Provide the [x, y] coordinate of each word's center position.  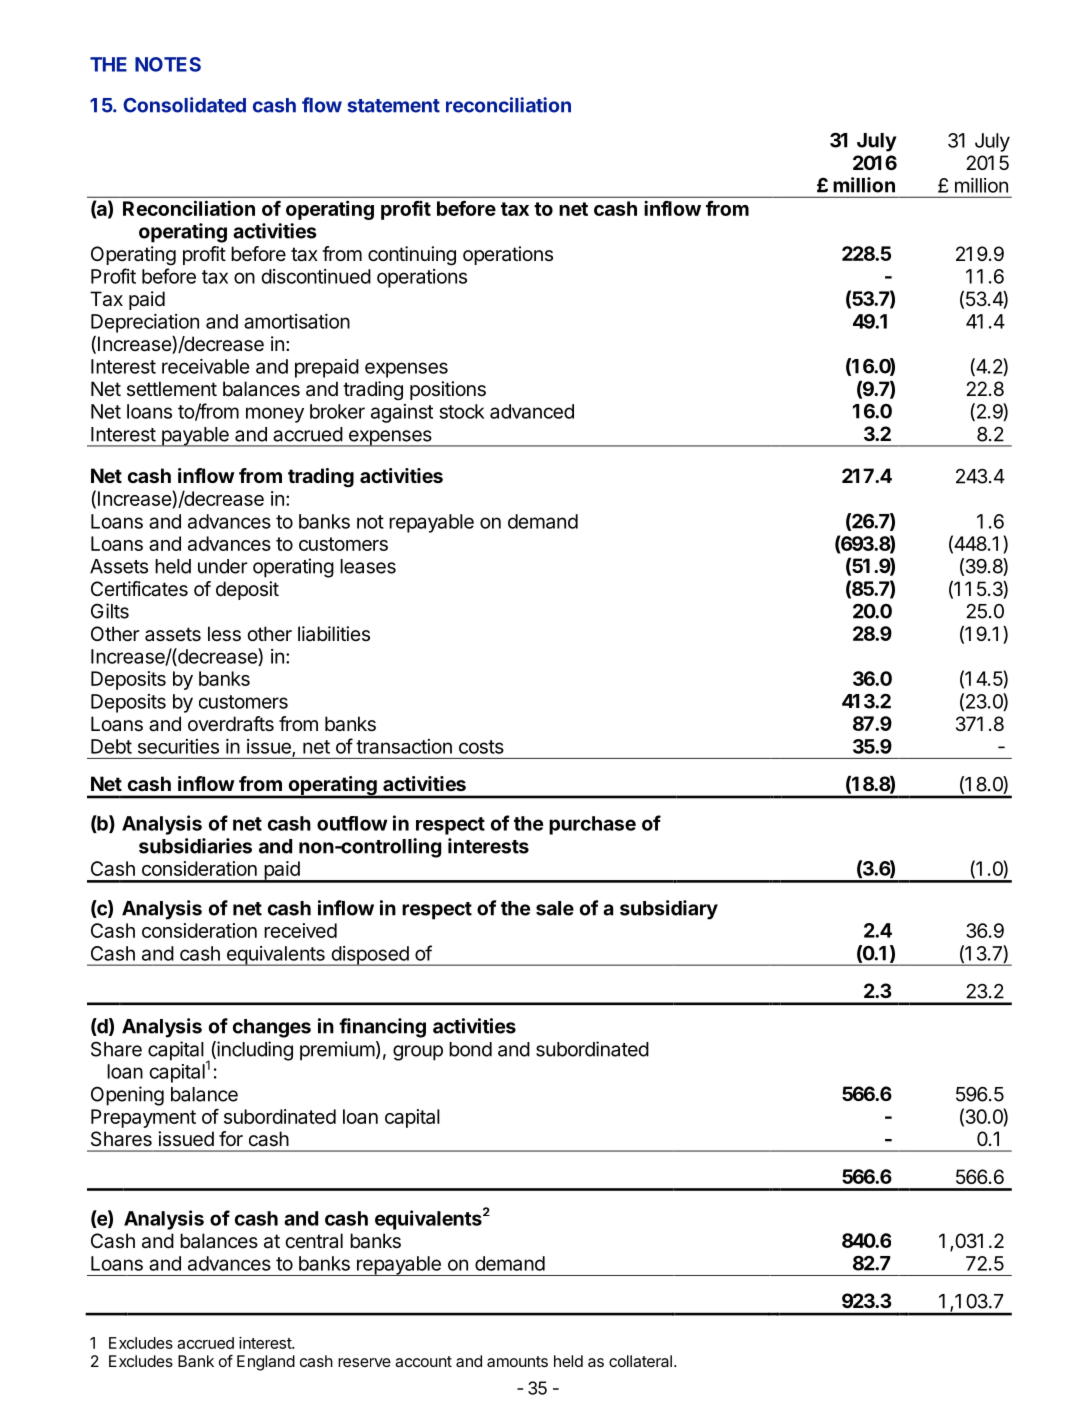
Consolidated [184, 105]
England [266, 1363]
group [418, 1053]
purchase [592, 825]
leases [368, 566]
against [402, 413]
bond [470, 1049]
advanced [532, 411]
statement [393, 106]
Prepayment [143, 1118]
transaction [404, 746]
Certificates [139, 589]
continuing [412, 256]
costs [481, 747]
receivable [205, 366]
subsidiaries [195, 846]
